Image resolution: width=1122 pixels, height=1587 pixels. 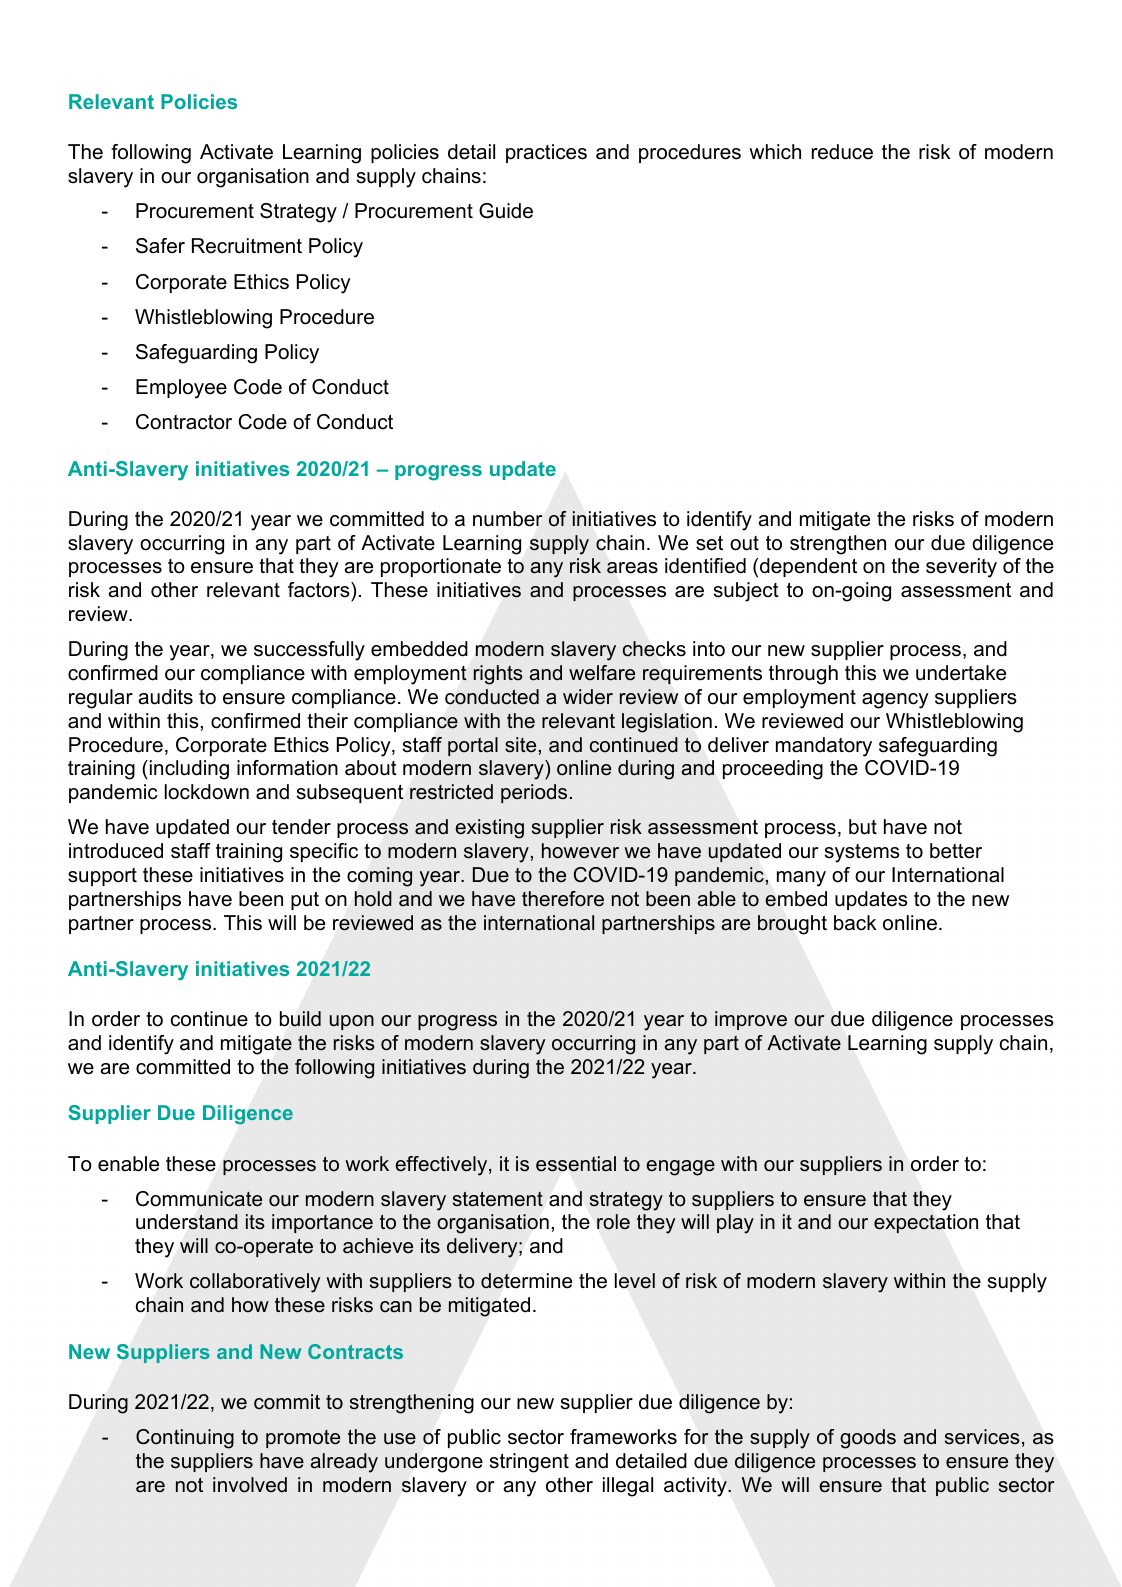 I want to click on reduce, so click(x=842, y=152).
